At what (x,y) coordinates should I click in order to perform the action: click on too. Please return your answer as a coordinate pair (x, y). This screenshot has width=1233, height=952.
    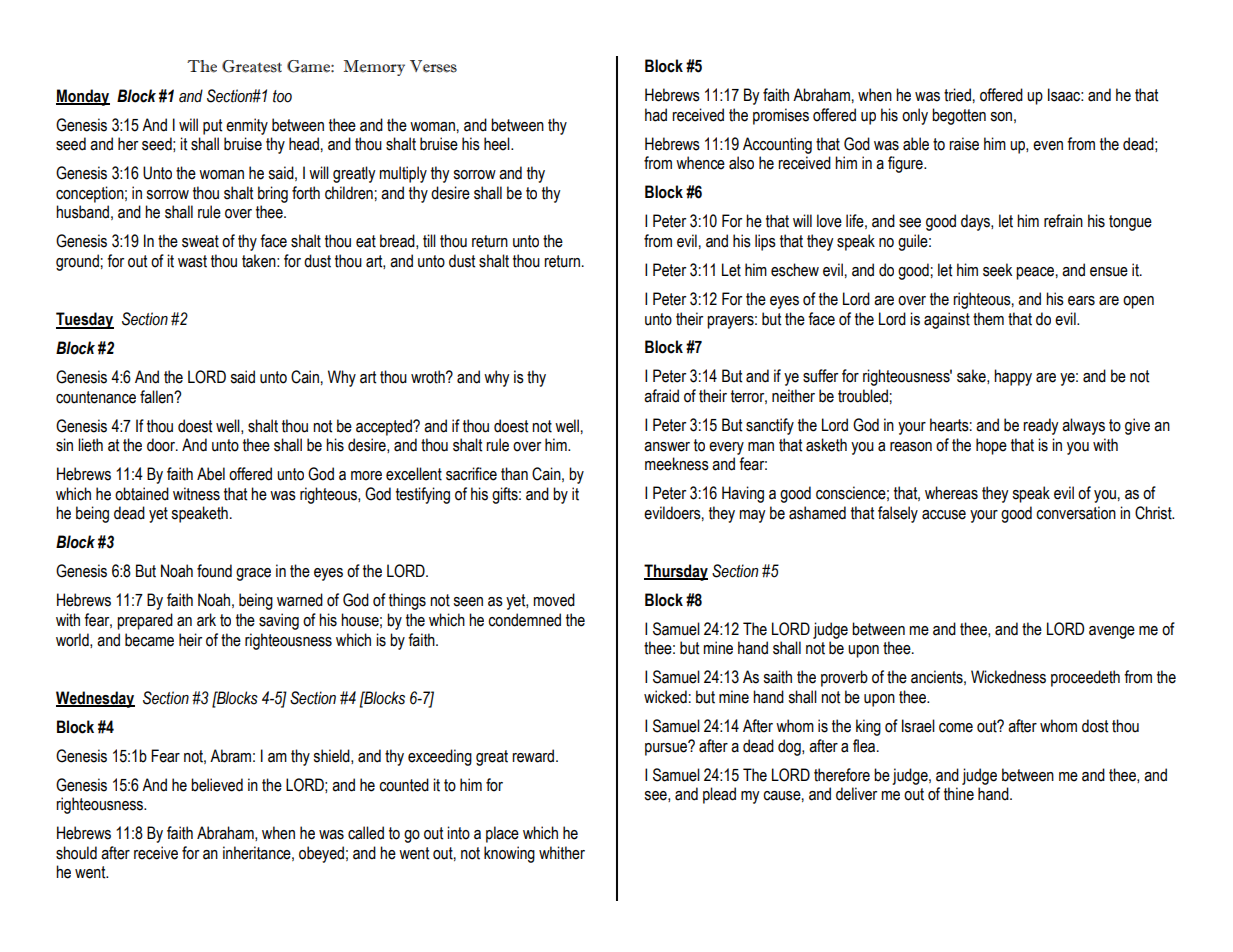
    Looking at the image, I should click on (282, 96).
